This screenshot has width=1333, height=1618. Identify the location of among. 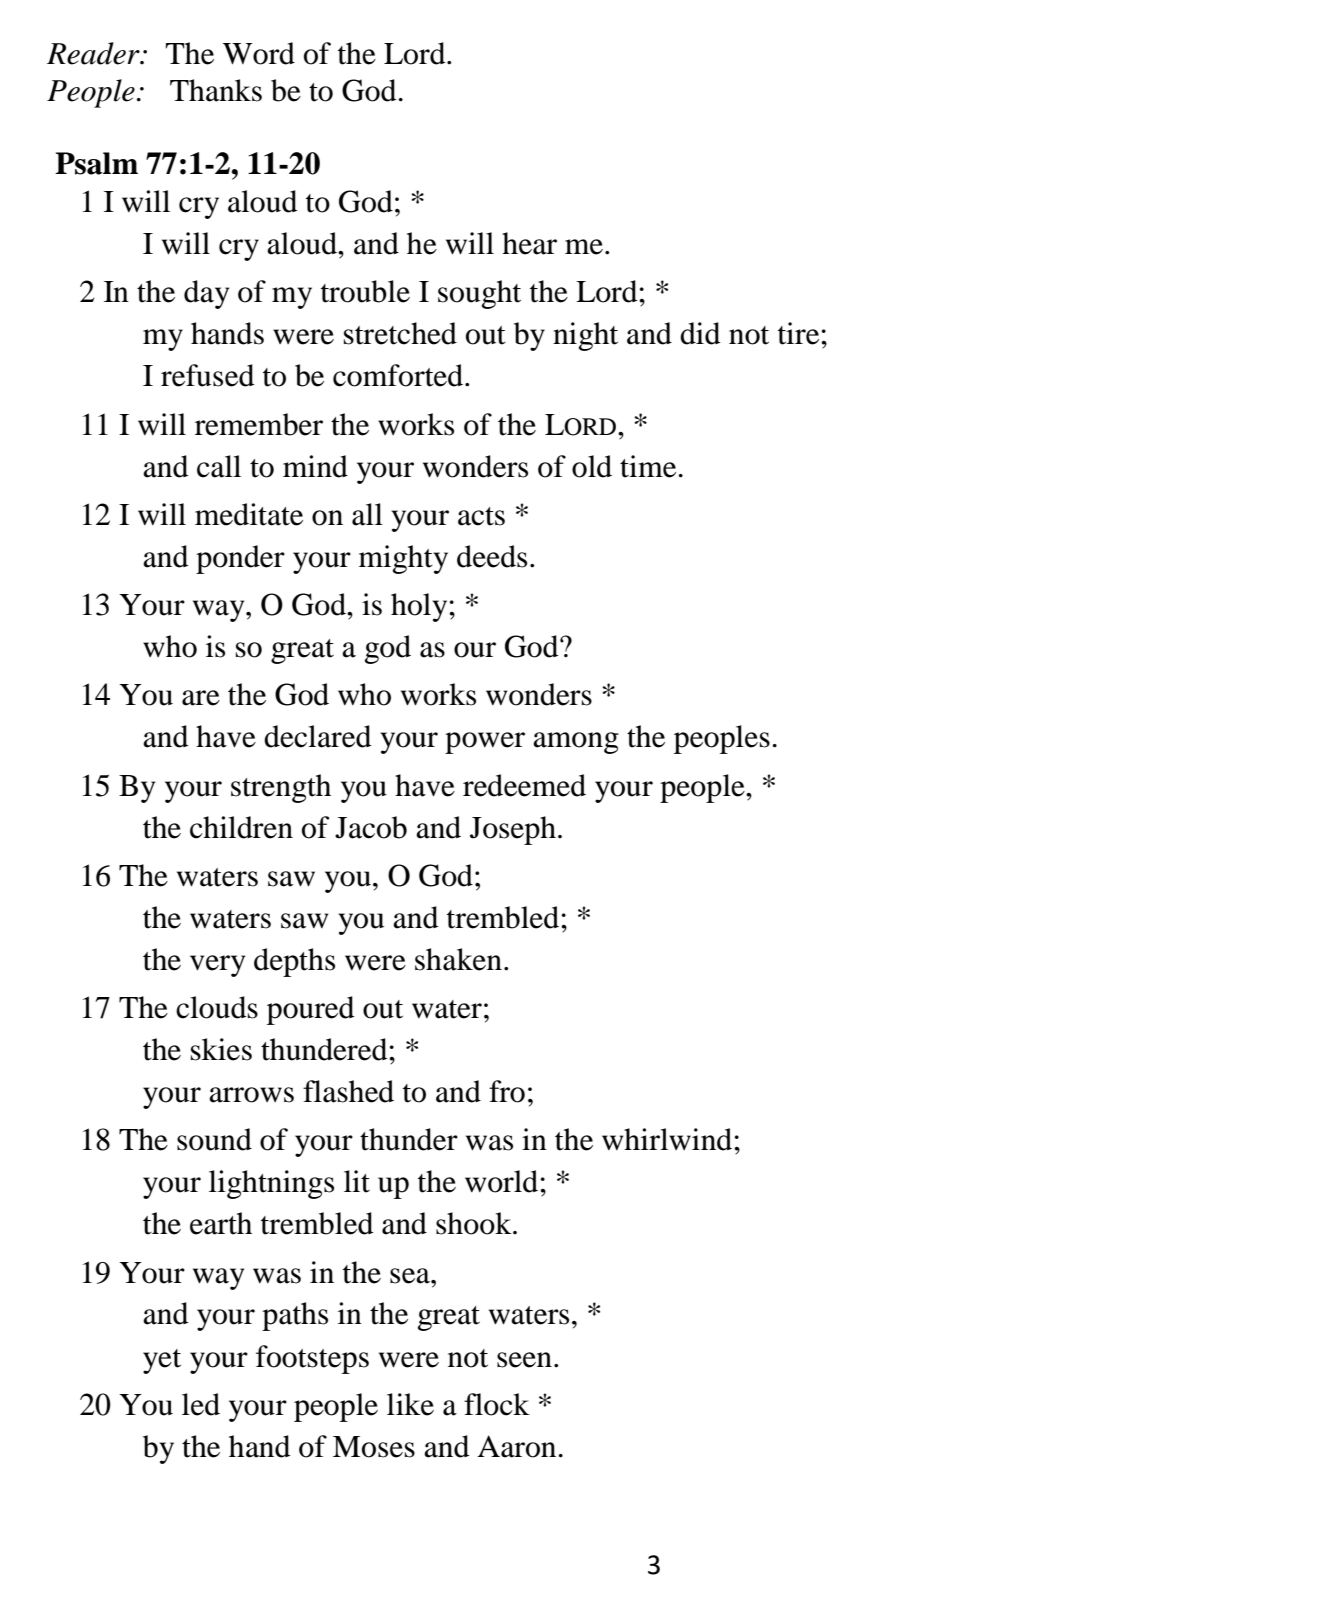
(576, 743).
